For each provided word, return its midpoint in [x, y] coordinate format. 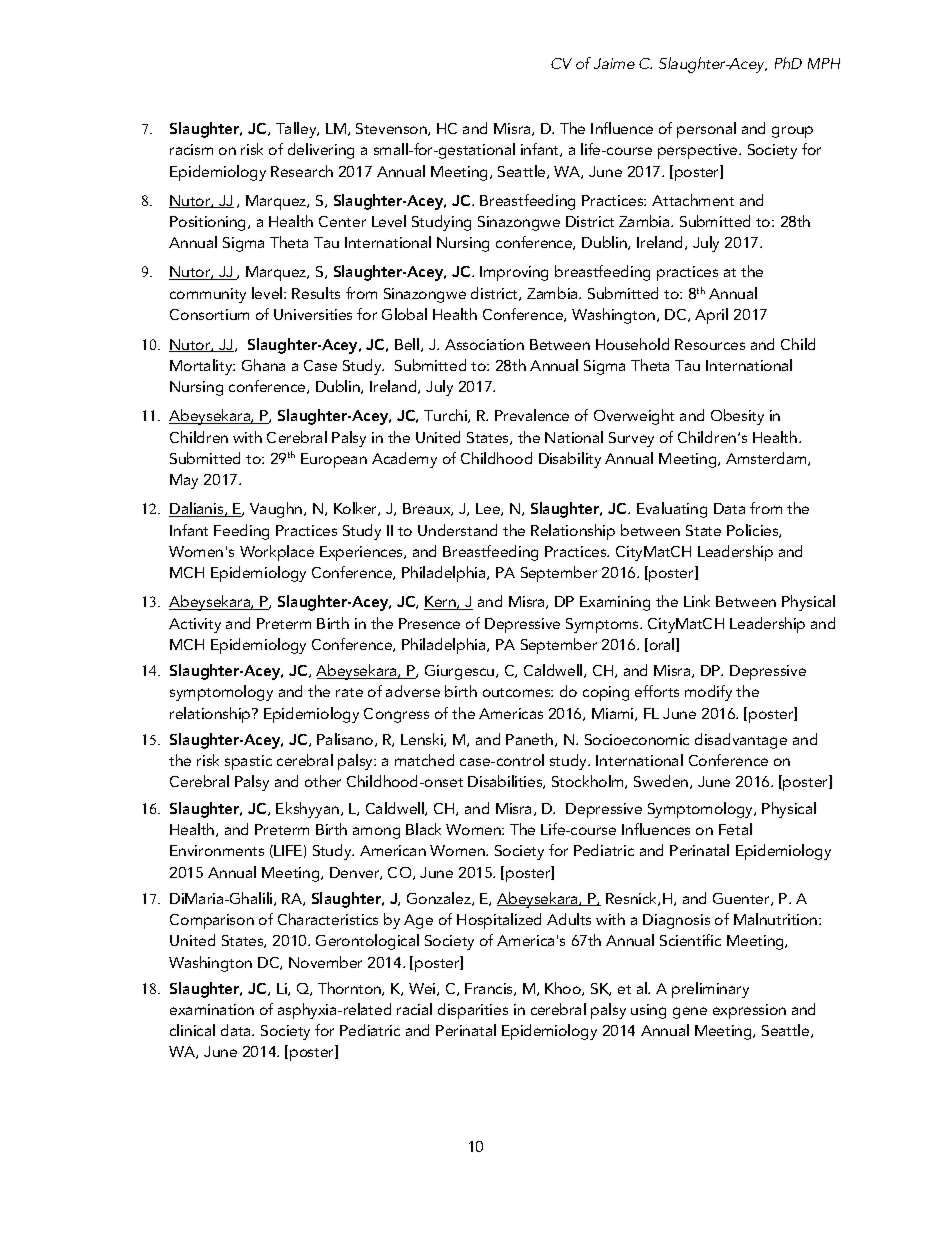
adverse [413, 691]
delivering [321, 151]
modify [708, 693]
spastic [248, 762]
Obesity [737, 417]
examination [212, 1009]
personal [706, 130]
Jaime [614, 63]
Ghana [263, 365]
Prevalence [532, 415]
